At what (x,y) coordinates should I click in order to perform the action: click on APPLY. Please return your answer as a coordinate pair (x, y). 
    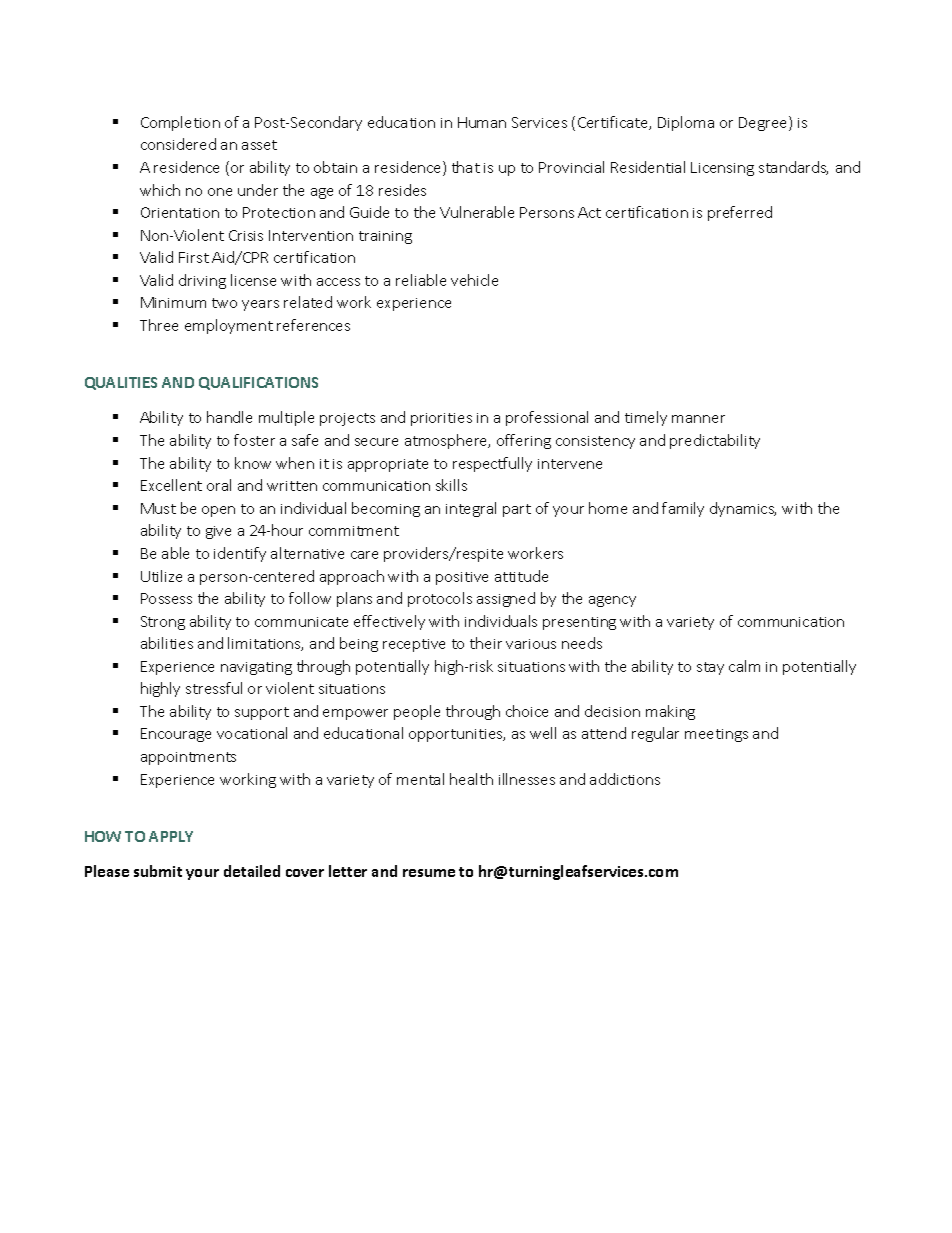
    Looking at the image, I should click on (171, 836).
